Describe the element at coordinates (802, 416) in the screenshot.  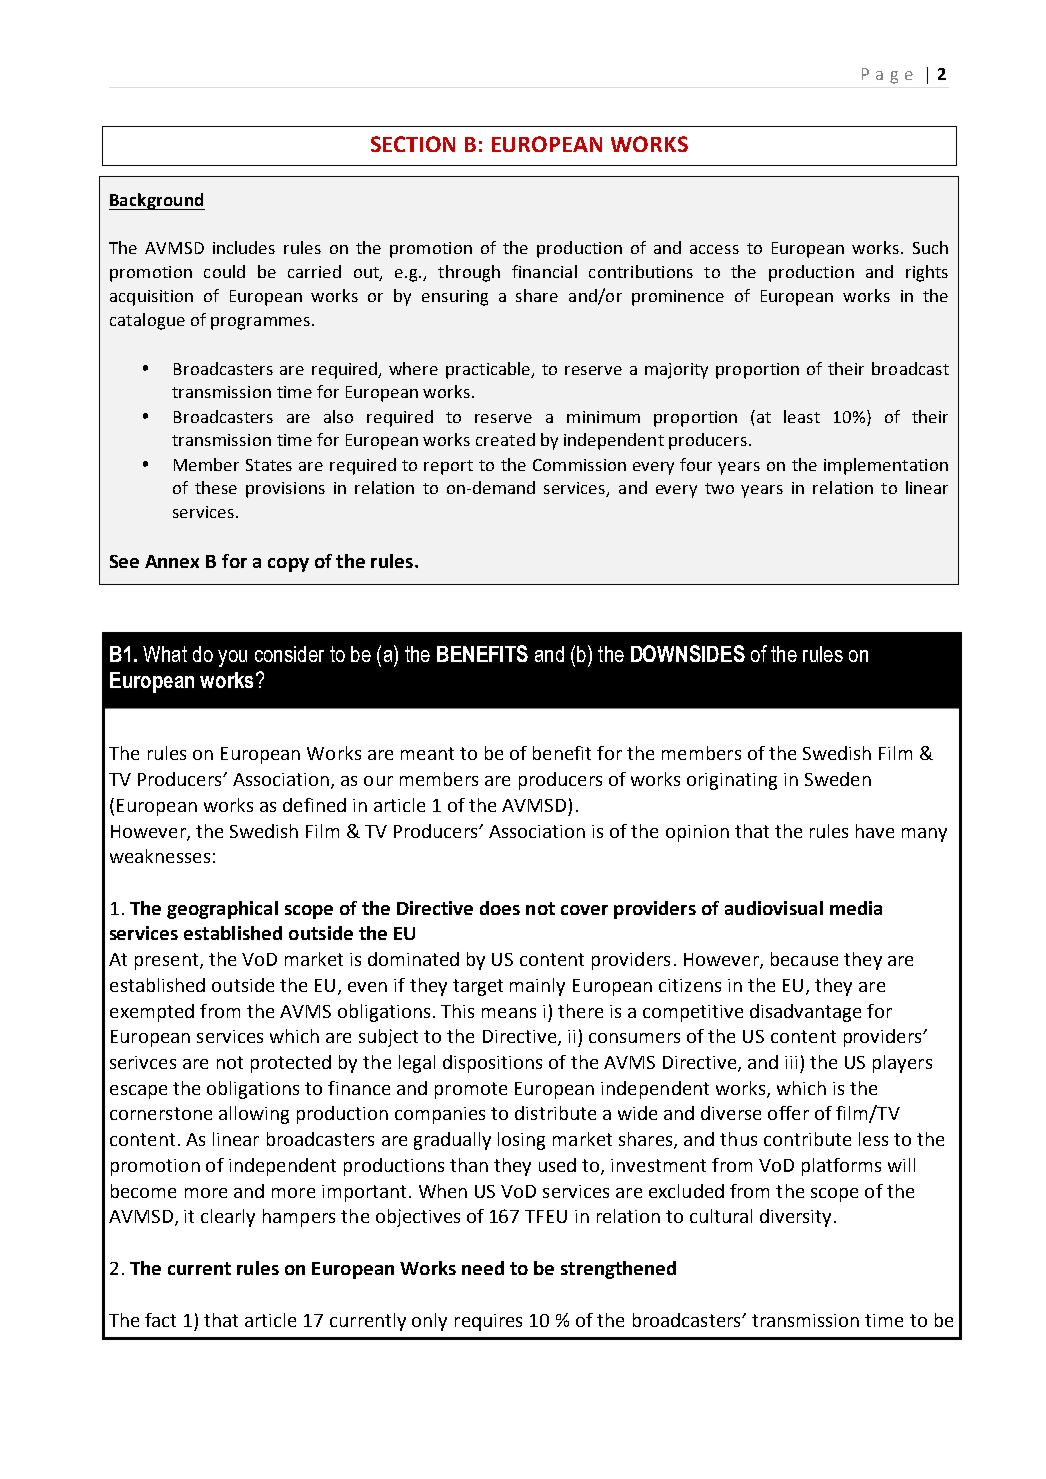
I see `least` at that location.
